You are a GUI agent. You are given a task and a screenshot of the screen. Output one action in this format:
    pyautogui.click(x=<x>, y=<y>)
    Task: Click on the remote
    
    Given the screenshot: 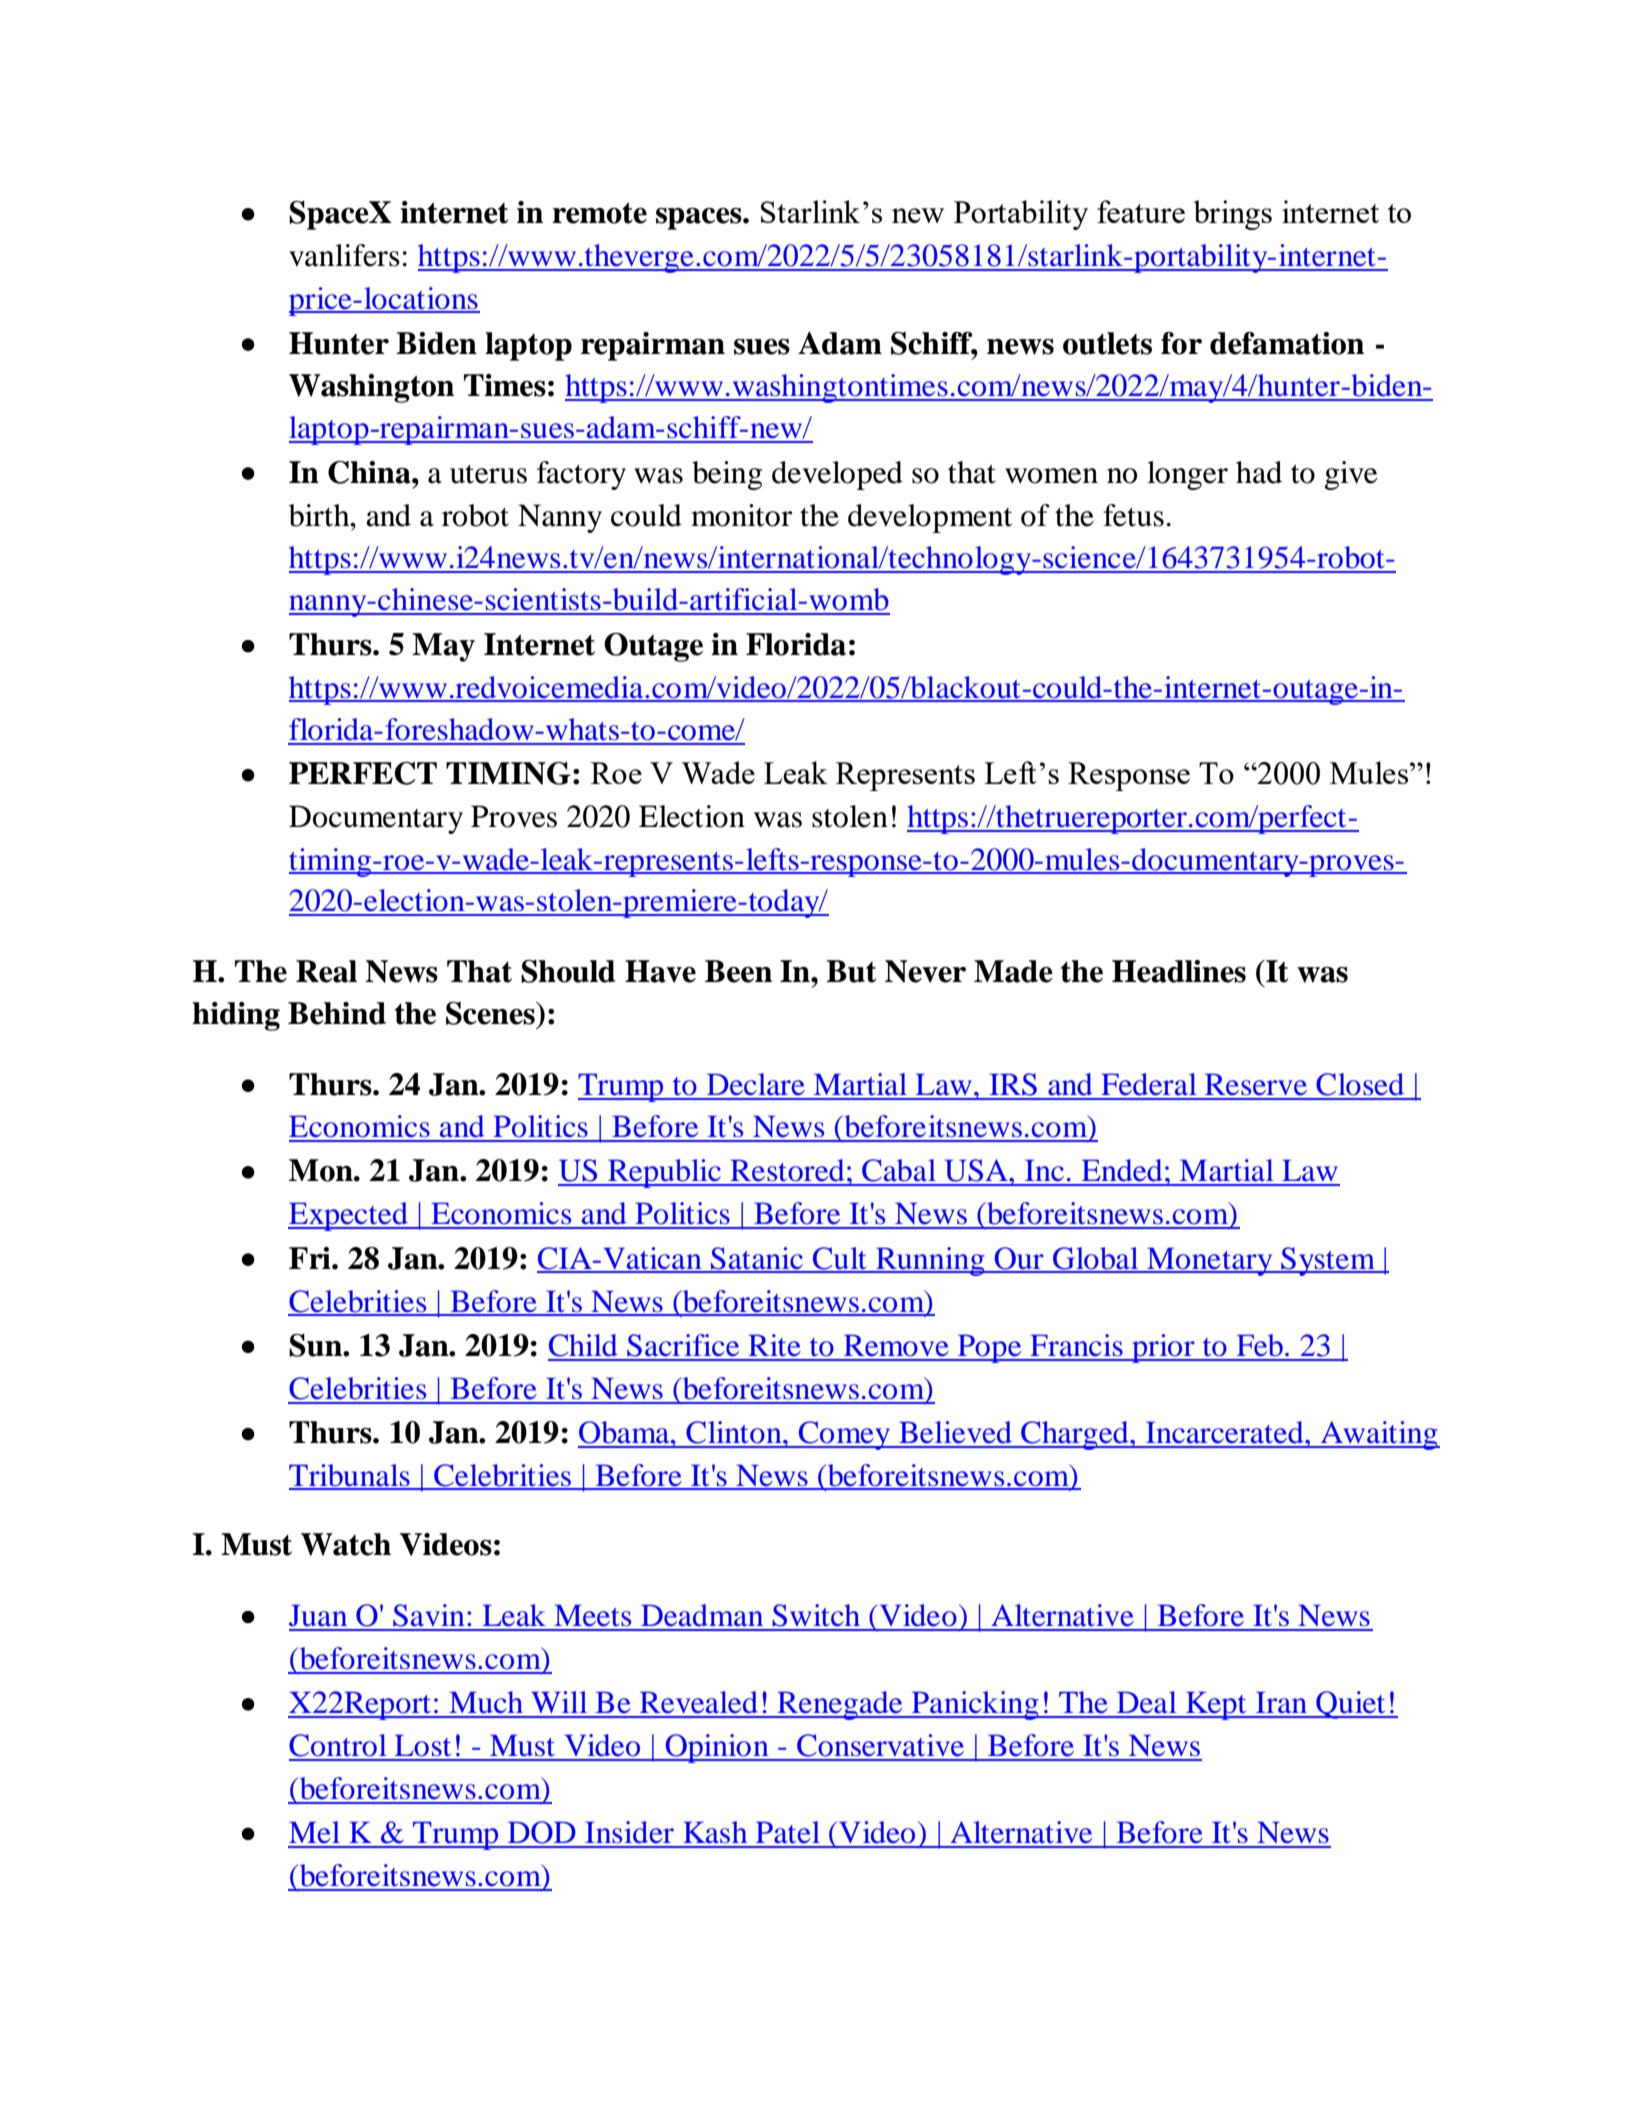 What is the action you would take?
    pyautogui.click(x=600, y=213)
